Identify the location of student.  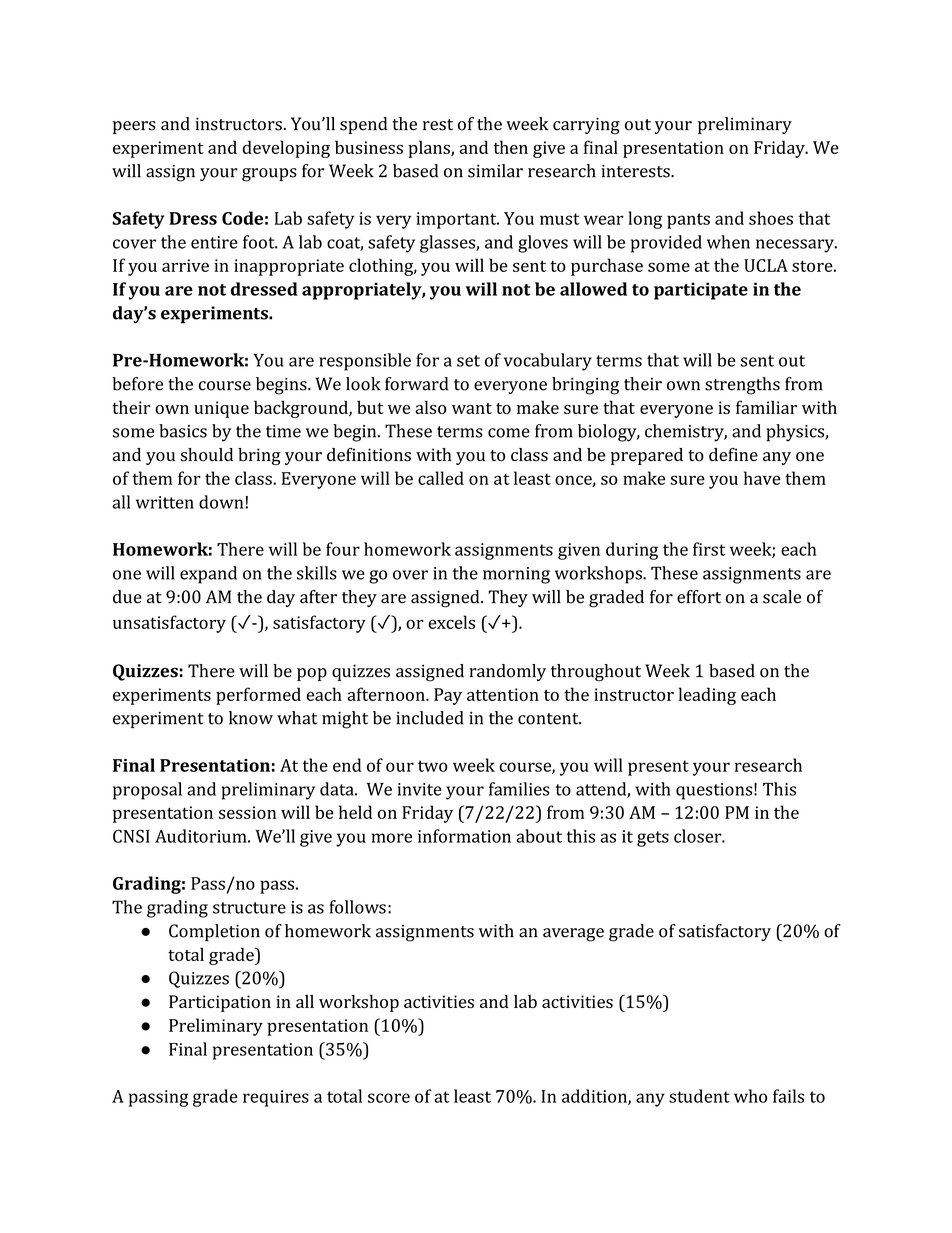
(699, 1096).
